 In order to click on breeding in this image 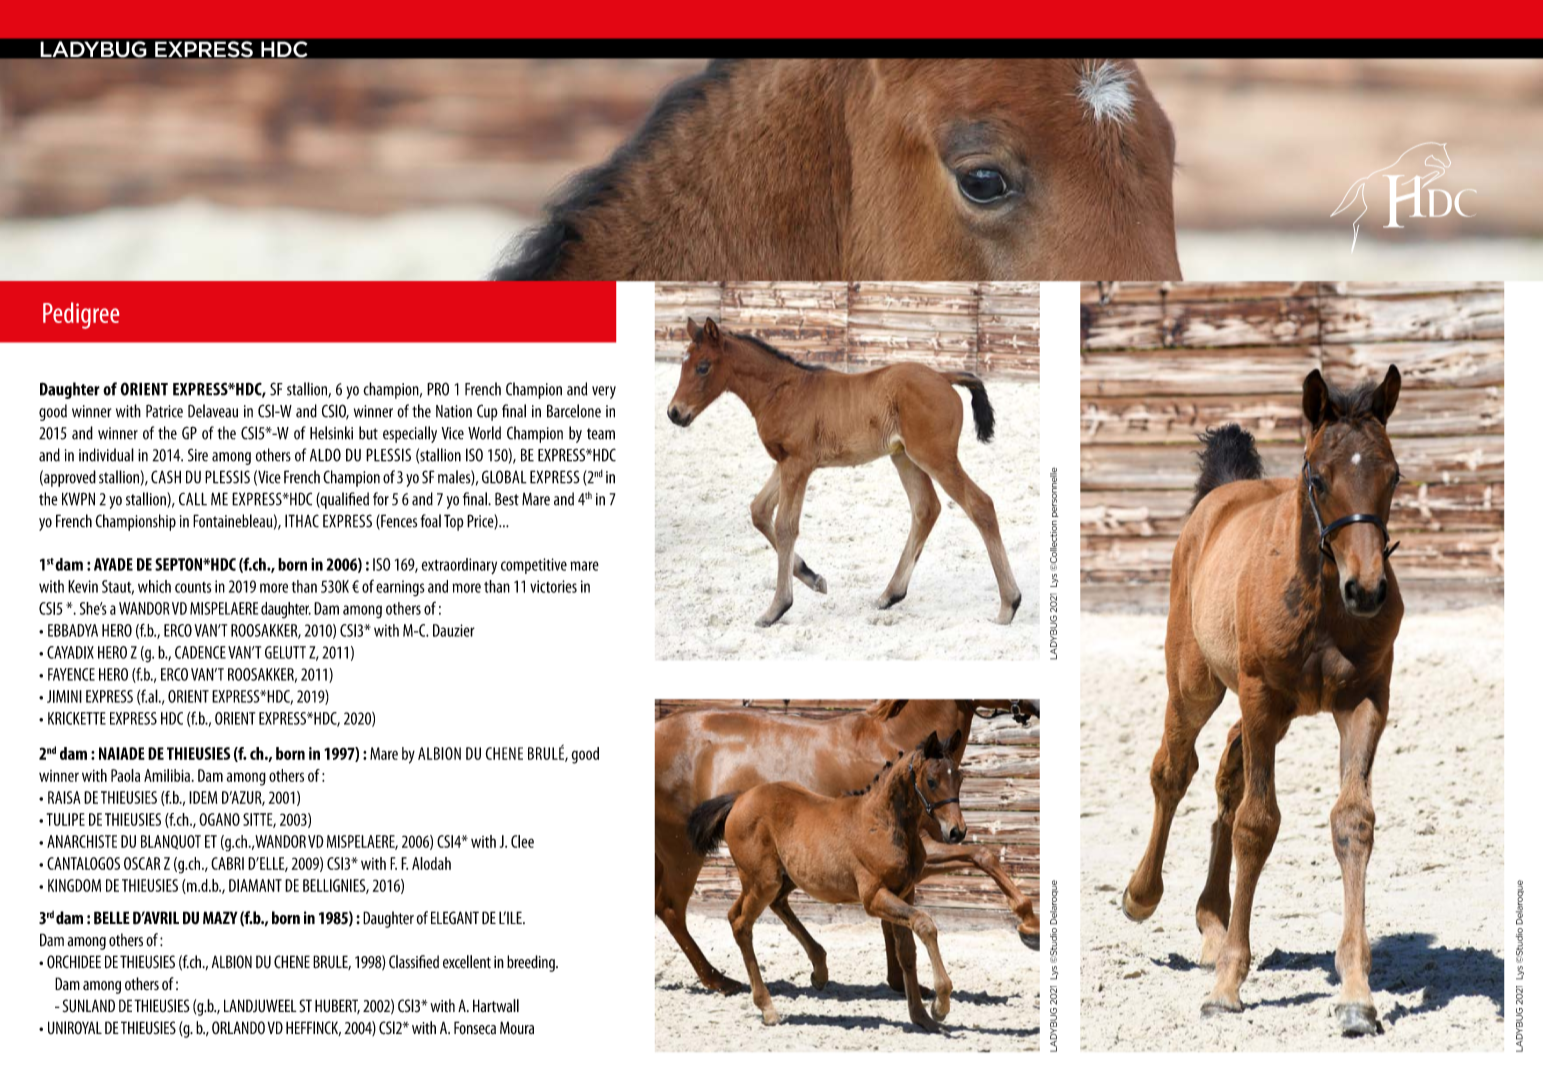, I will do `click(532, 963)`.
